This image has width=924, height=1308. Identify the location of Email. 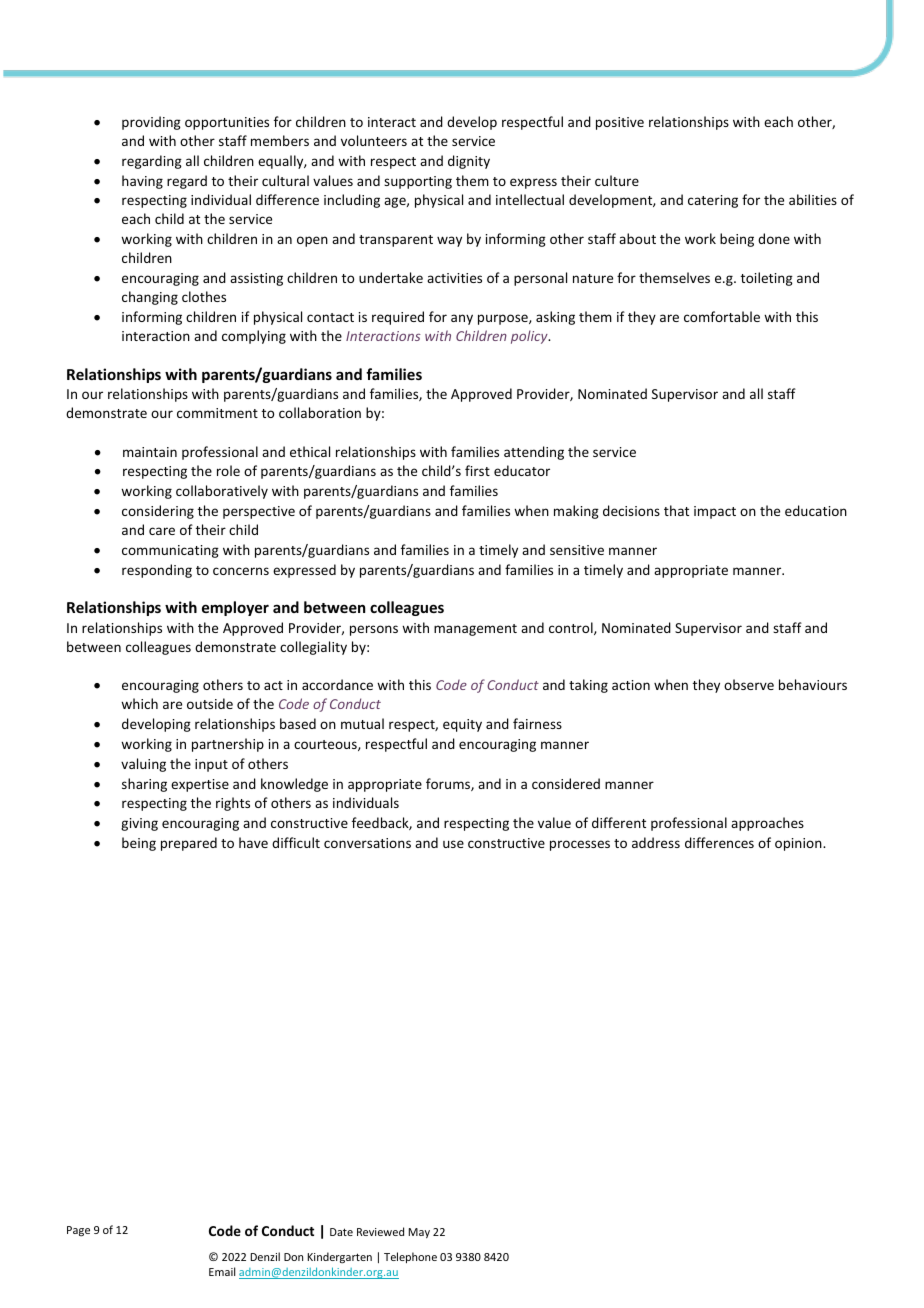
(222, 1271).
